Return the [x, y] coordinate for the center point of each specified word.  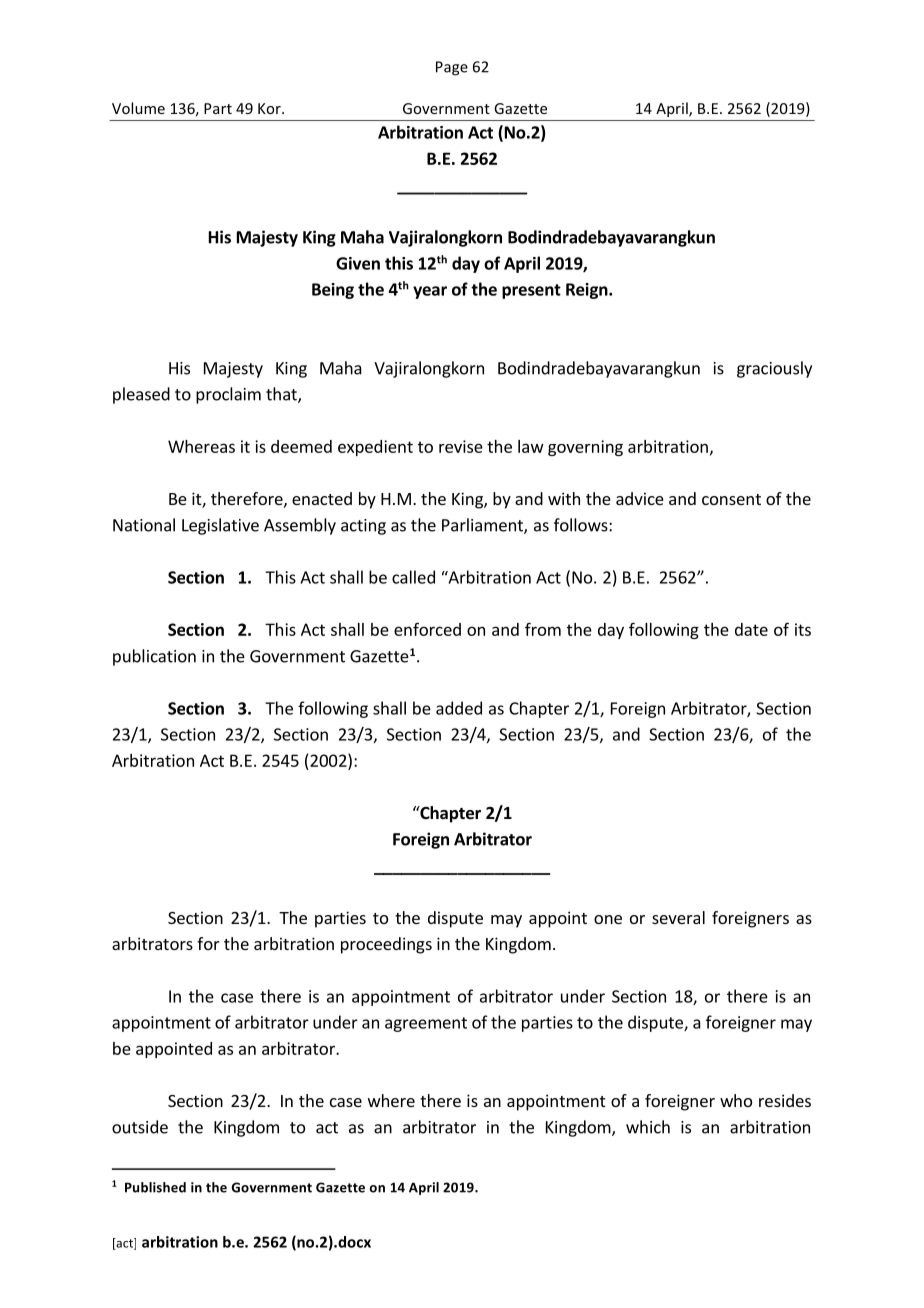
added [459, 708]
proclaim [228, 395]
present [531, 291]
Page [452, 68]
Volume [138, 108]
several [678, 917]
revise [461, 446]
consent [731, 499]
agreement [426, 1024]
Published [155, 1187]
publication [154, 657]
